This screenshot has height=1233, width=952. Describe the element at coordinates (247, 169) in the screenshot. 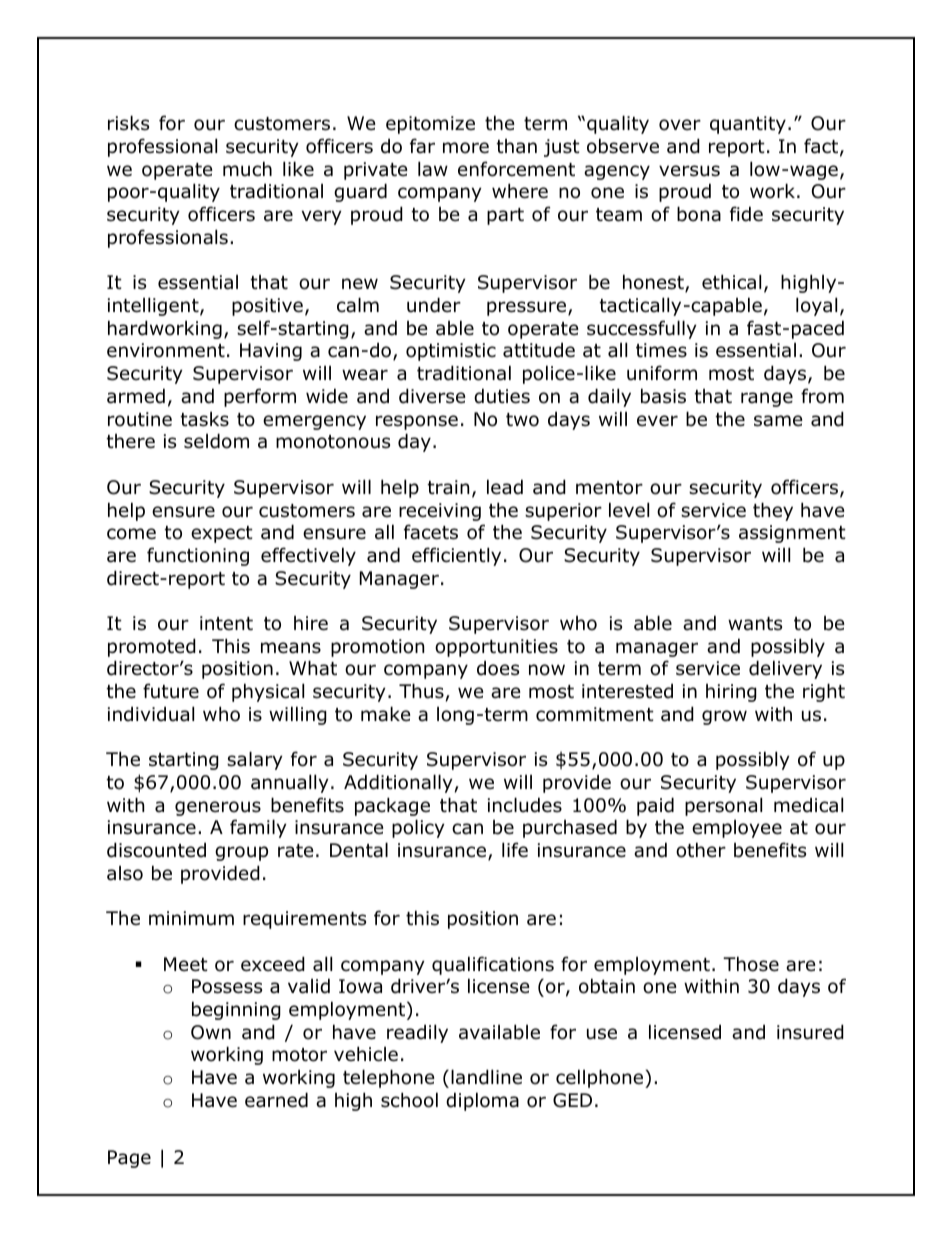

I see `much` at that location.
